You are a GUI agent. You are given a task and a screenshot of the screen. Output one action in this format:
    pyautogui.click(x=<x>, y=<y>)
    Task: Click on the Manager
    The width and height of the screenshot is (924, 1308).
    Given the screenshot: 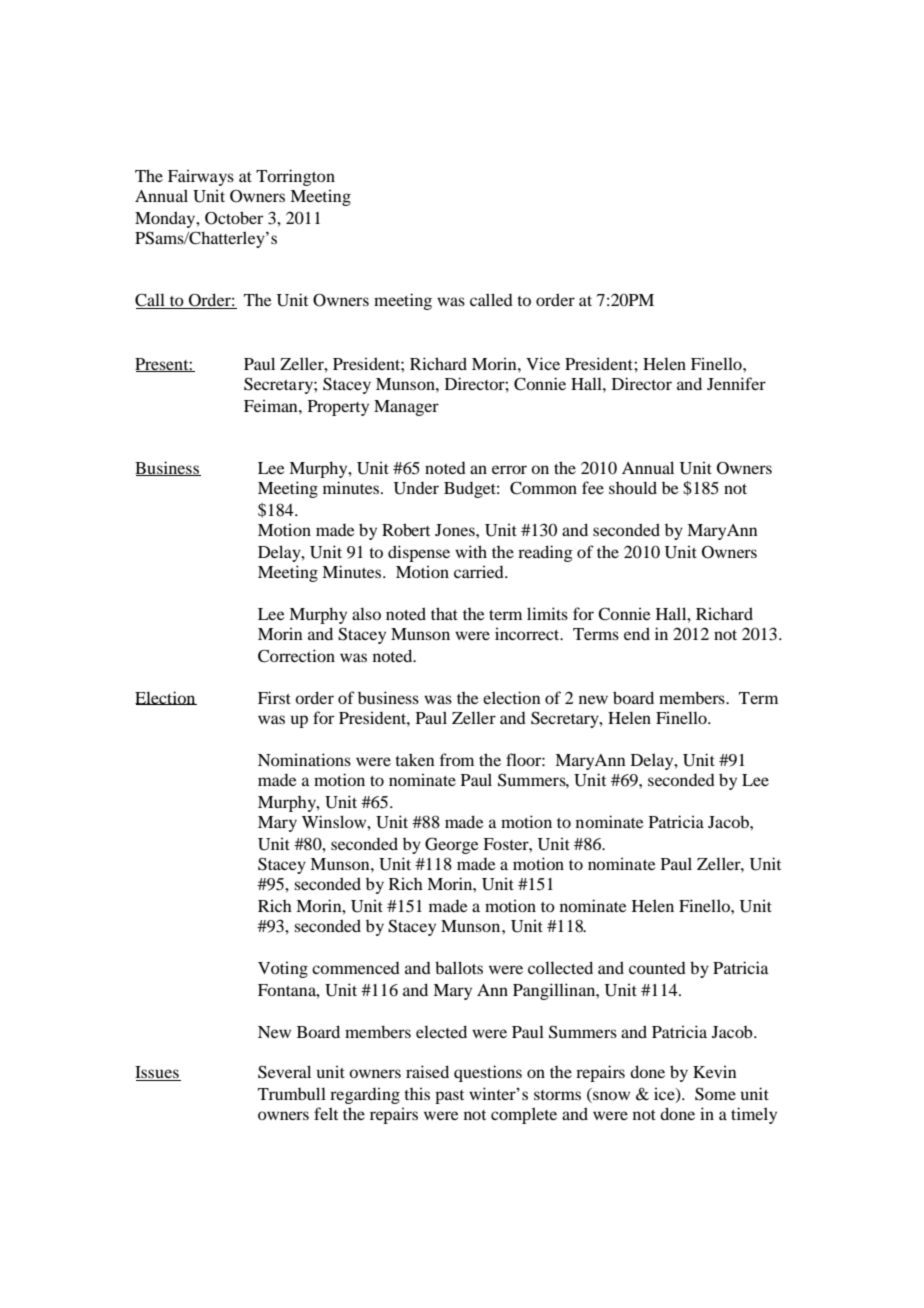 What is the action you would take?
    pyautogui.click(x=406, y=408)
